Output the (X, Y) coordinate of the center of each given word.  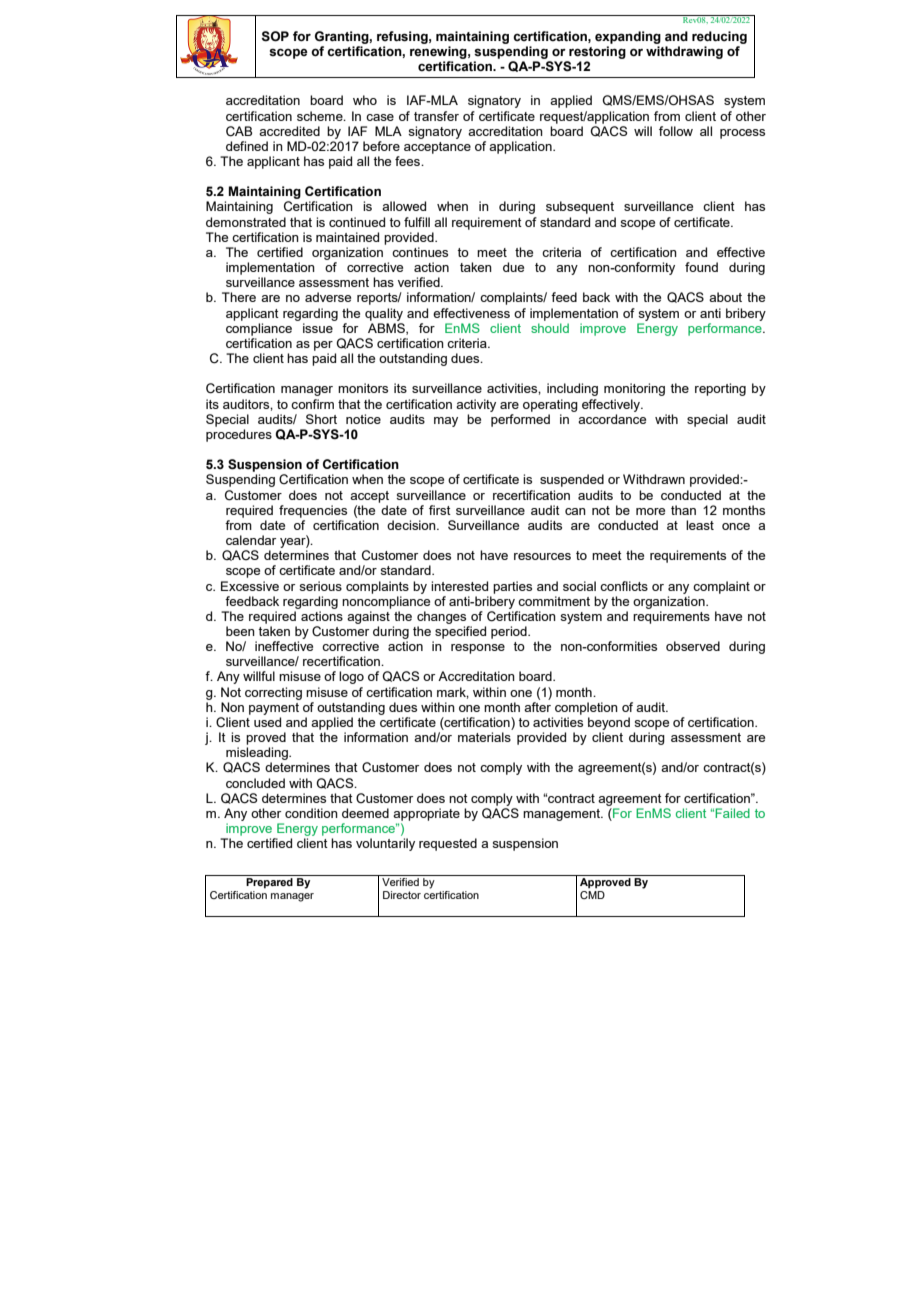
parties (512, 587)
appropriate (426, 814)
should (550, 328)
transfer (436, 116)
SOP (275, 36)
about (725, 297)
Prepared (269, 882)
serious (320, 586)
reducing (719, 37)
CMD (592, 893)
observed (693, 646)
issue (318, 328)
